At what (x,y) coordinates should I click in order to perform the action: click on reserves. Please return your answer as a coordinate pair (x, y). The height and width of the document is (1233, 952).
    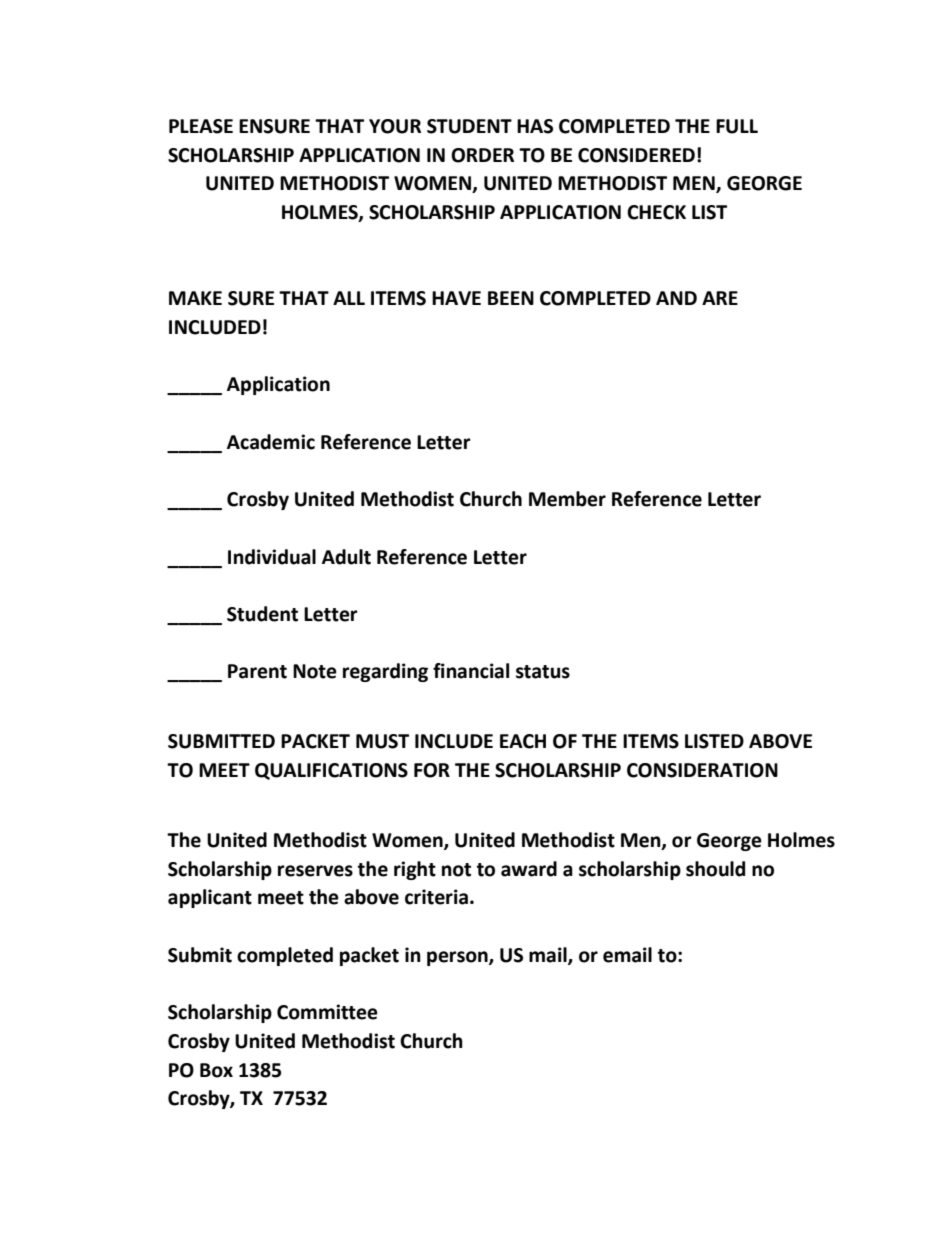
    Looking at the image, I should click on (315, 871).
